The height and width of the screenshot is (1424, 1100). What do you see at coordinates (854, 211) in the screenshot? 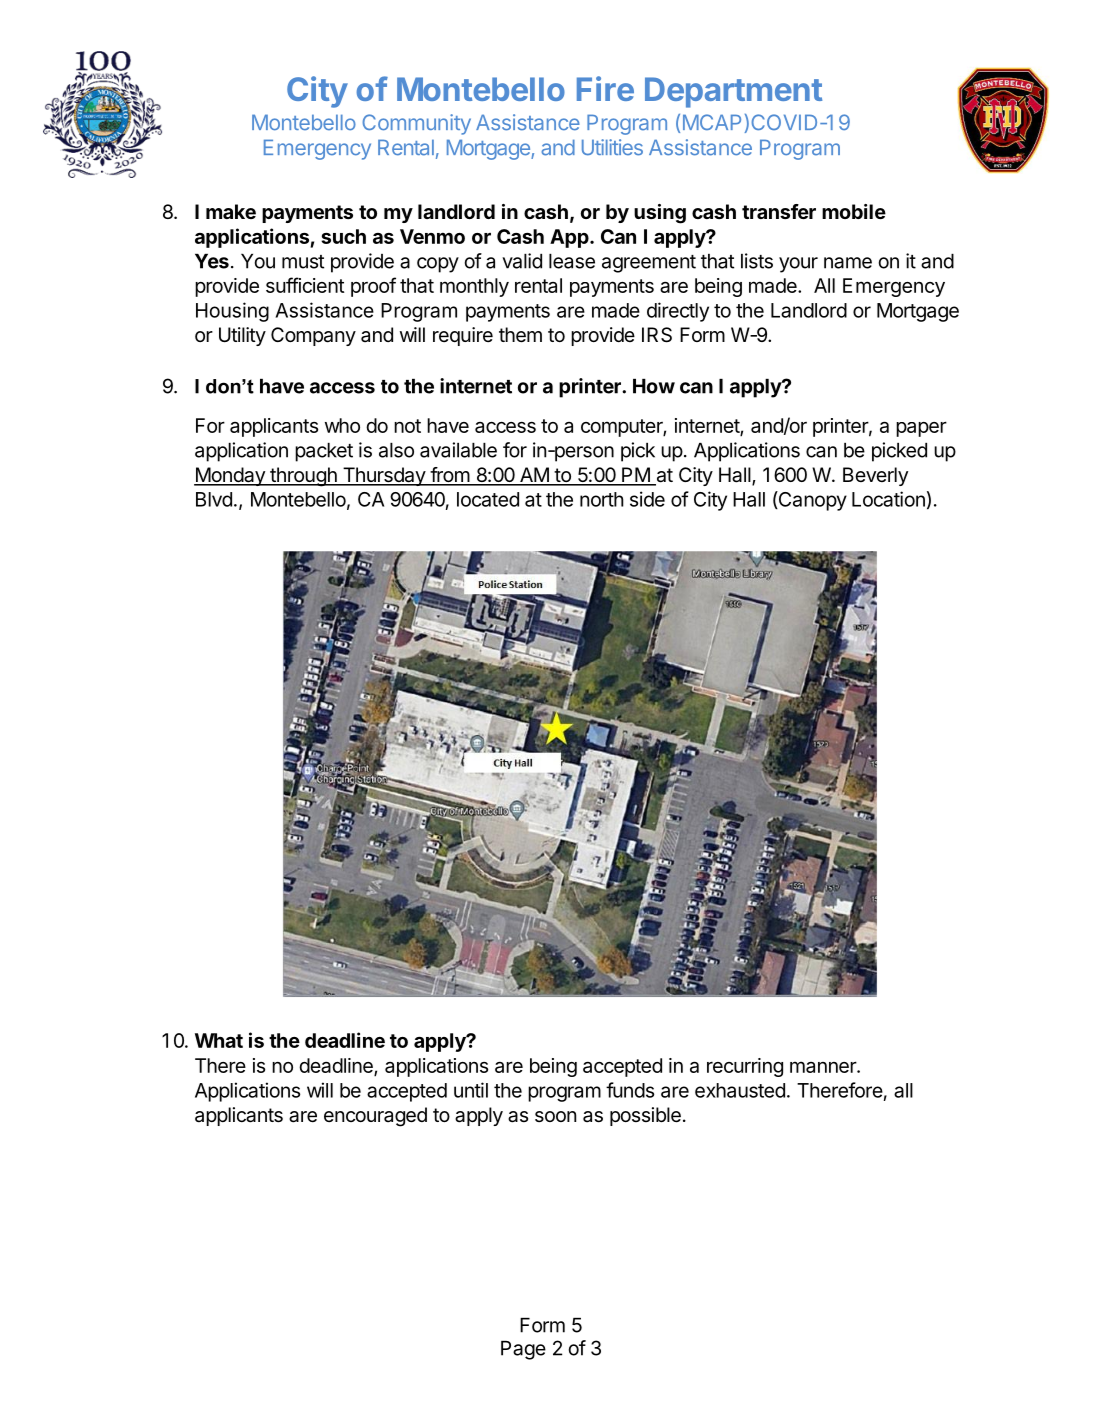
I see `mobile` at bounding box center [854, 211].
